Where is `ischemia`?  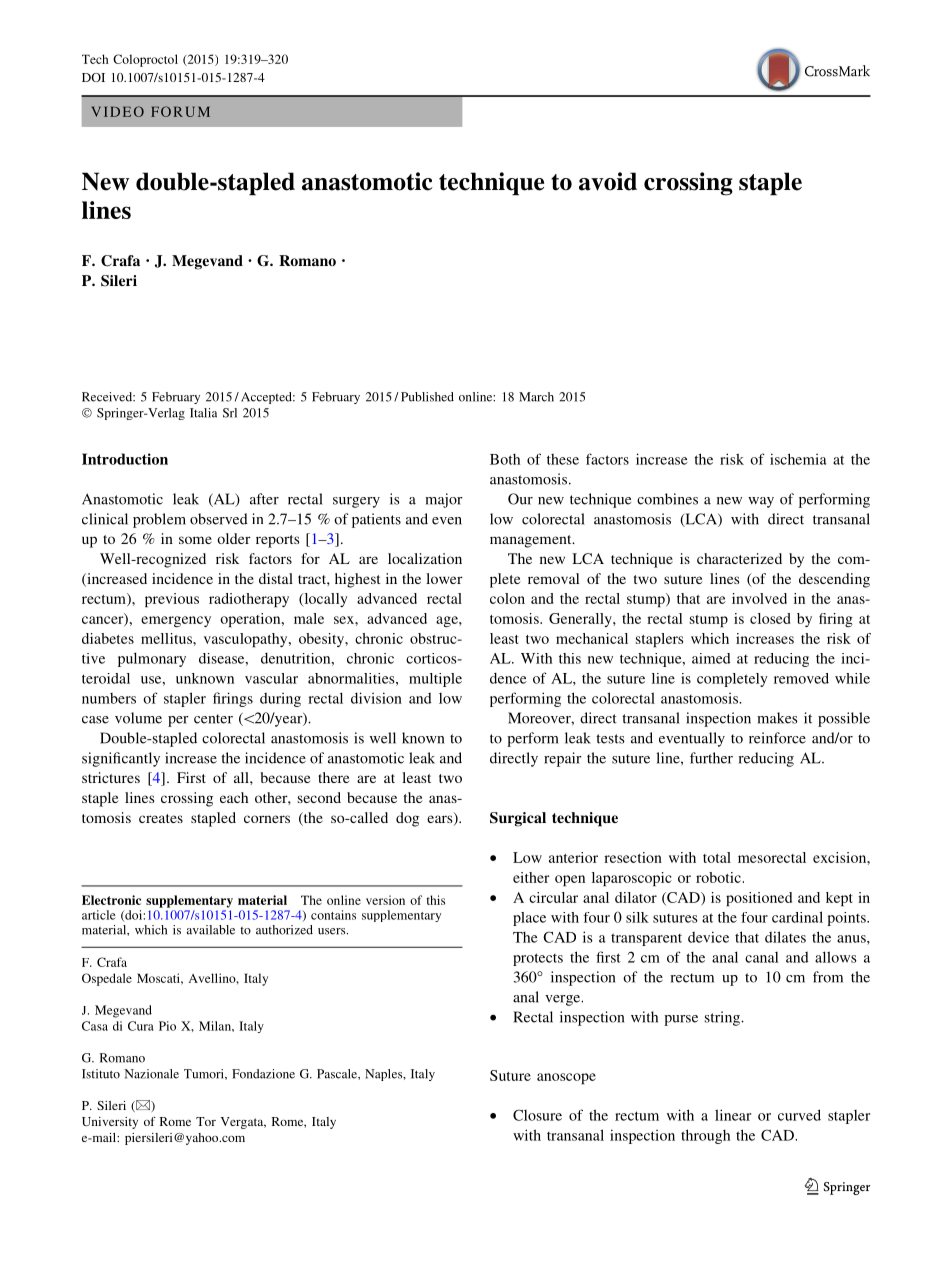 ischemia is located at coordinates (798, 459).
